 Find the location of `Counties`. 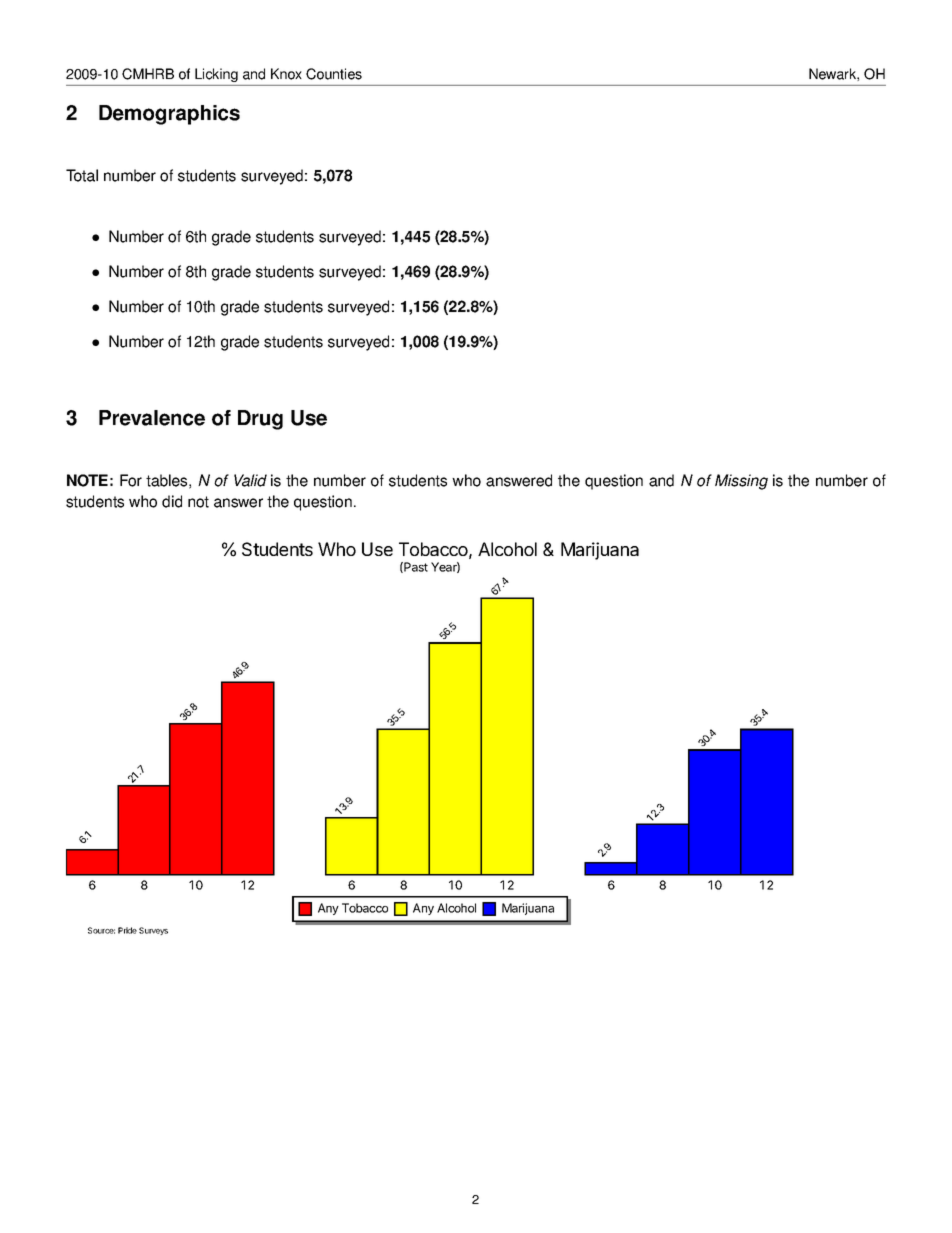

Counties is located at coordinates (334, 74).
